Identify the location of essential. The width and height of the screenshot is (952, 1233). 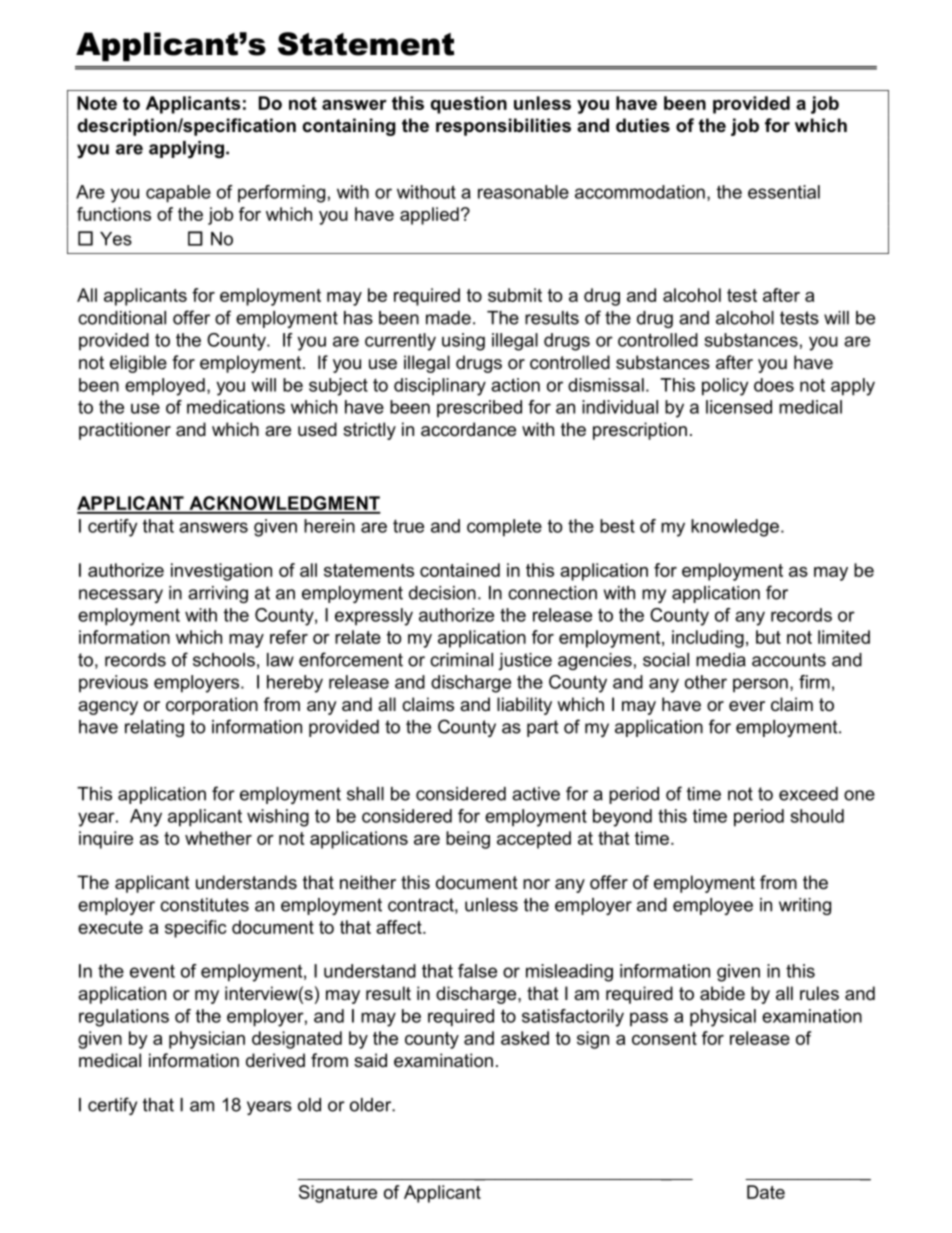
(784, 192).
